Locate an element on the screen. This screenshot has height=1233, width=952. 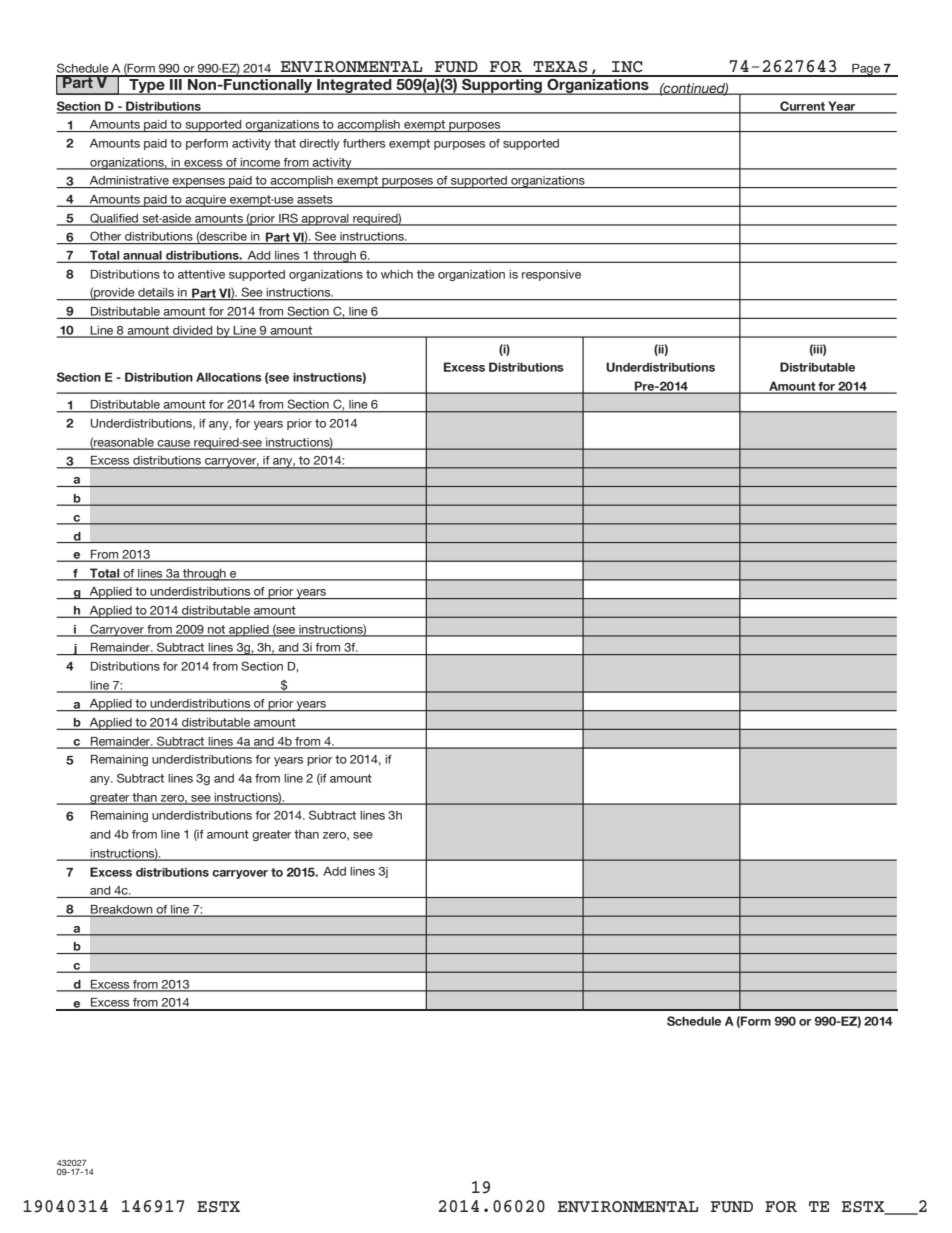
not is located at coordinates (217, 630).
